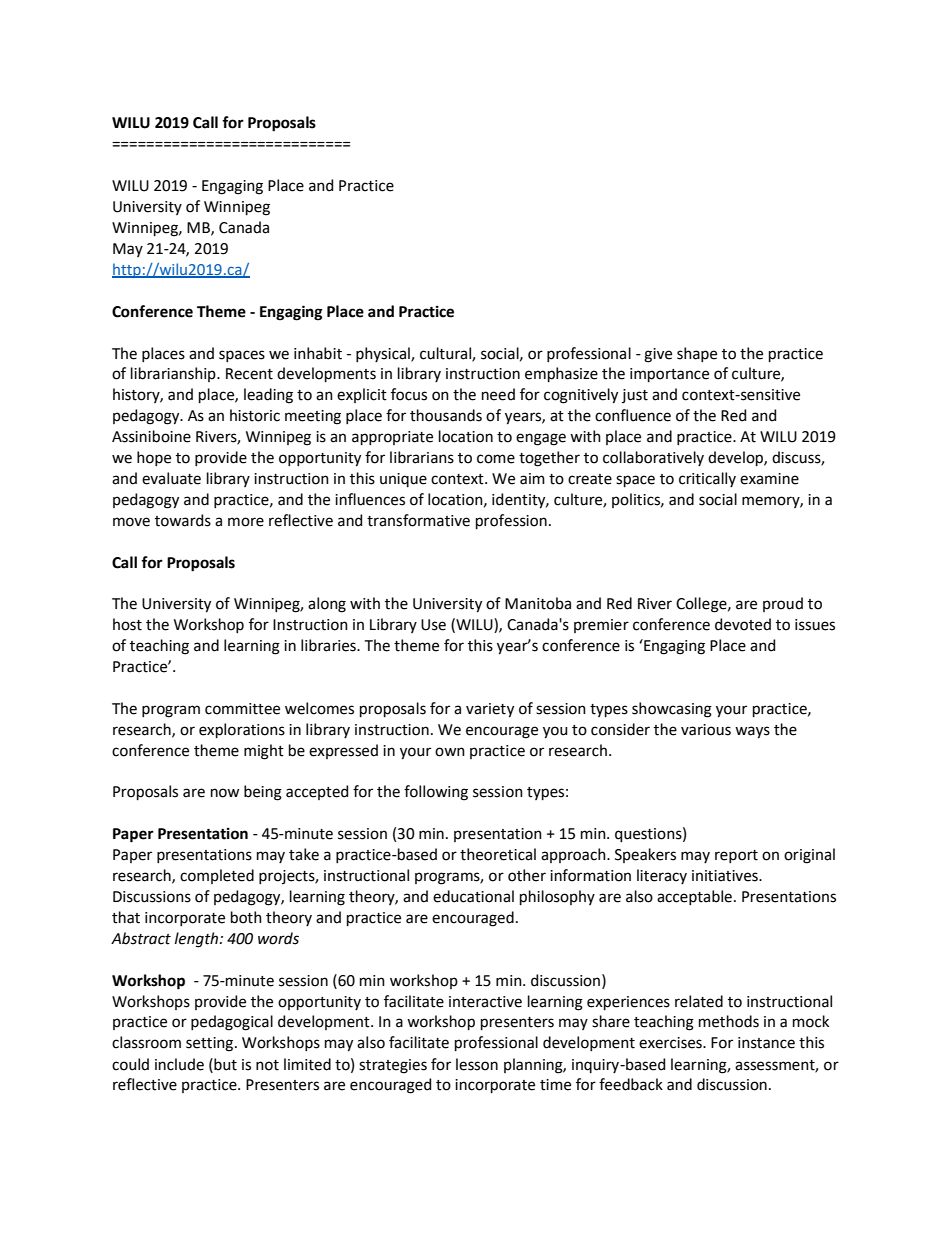  I want to click on theoretical, so click(498, 854).
